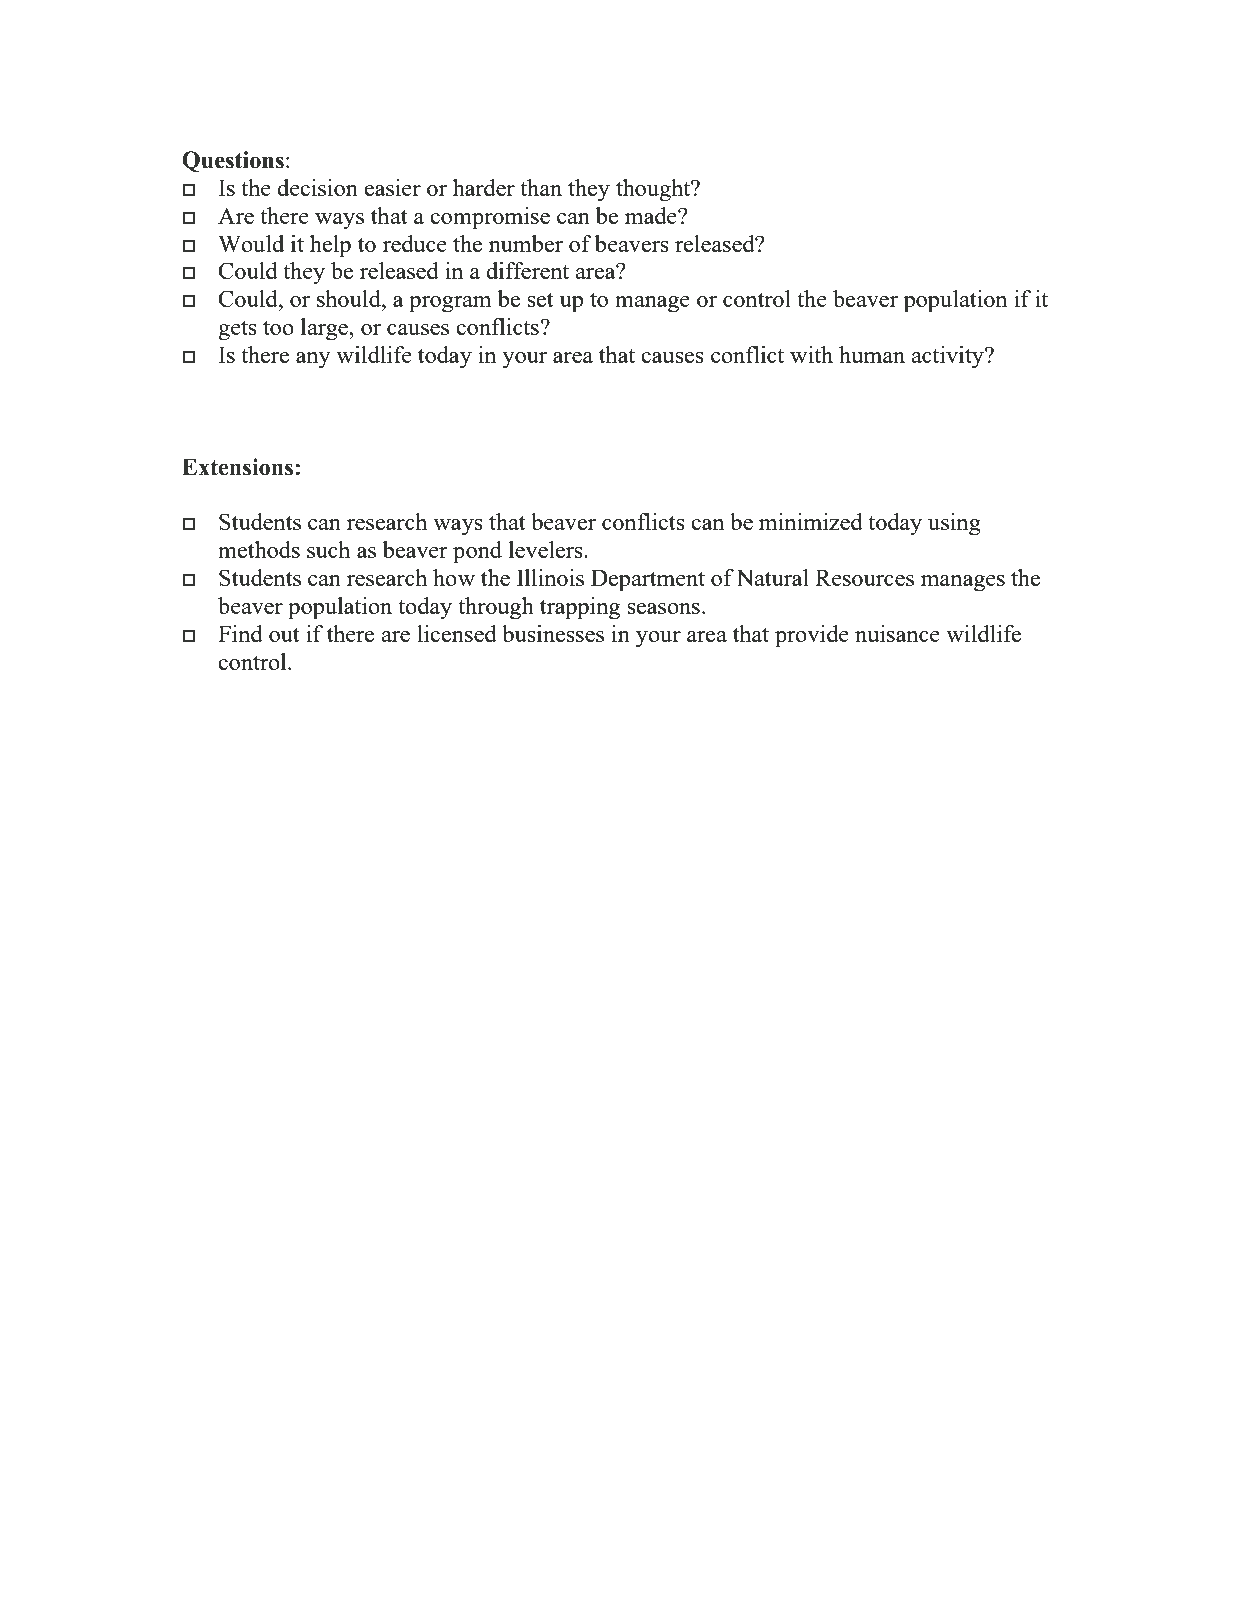  I want to click on than, so click(541, 187).
